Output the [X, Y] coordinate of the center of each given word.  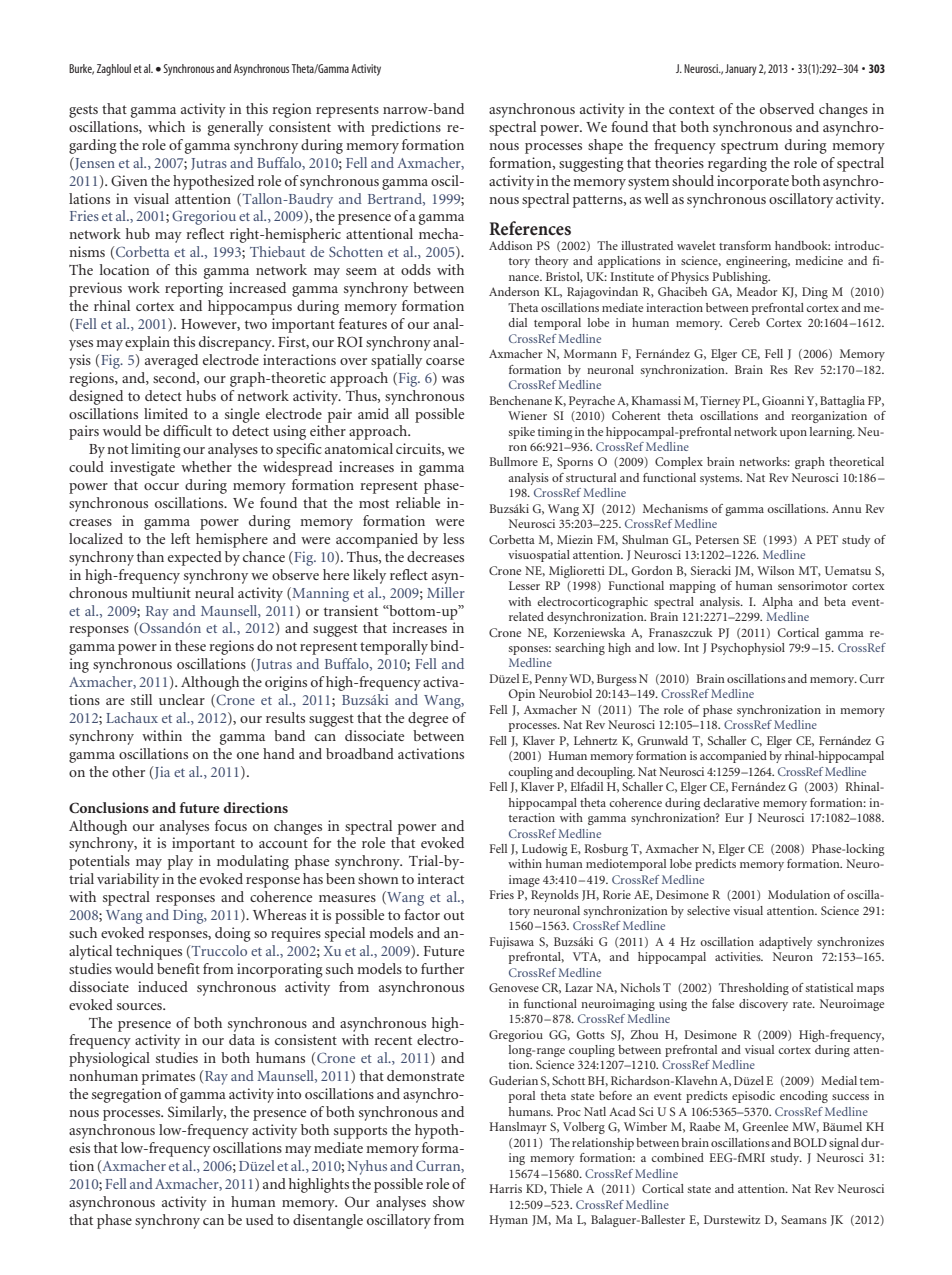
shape [605, 146]
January [741, 70]
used [260, 1219]
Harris [505, 1188]
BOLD [810, 1142]
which [166, 126]
